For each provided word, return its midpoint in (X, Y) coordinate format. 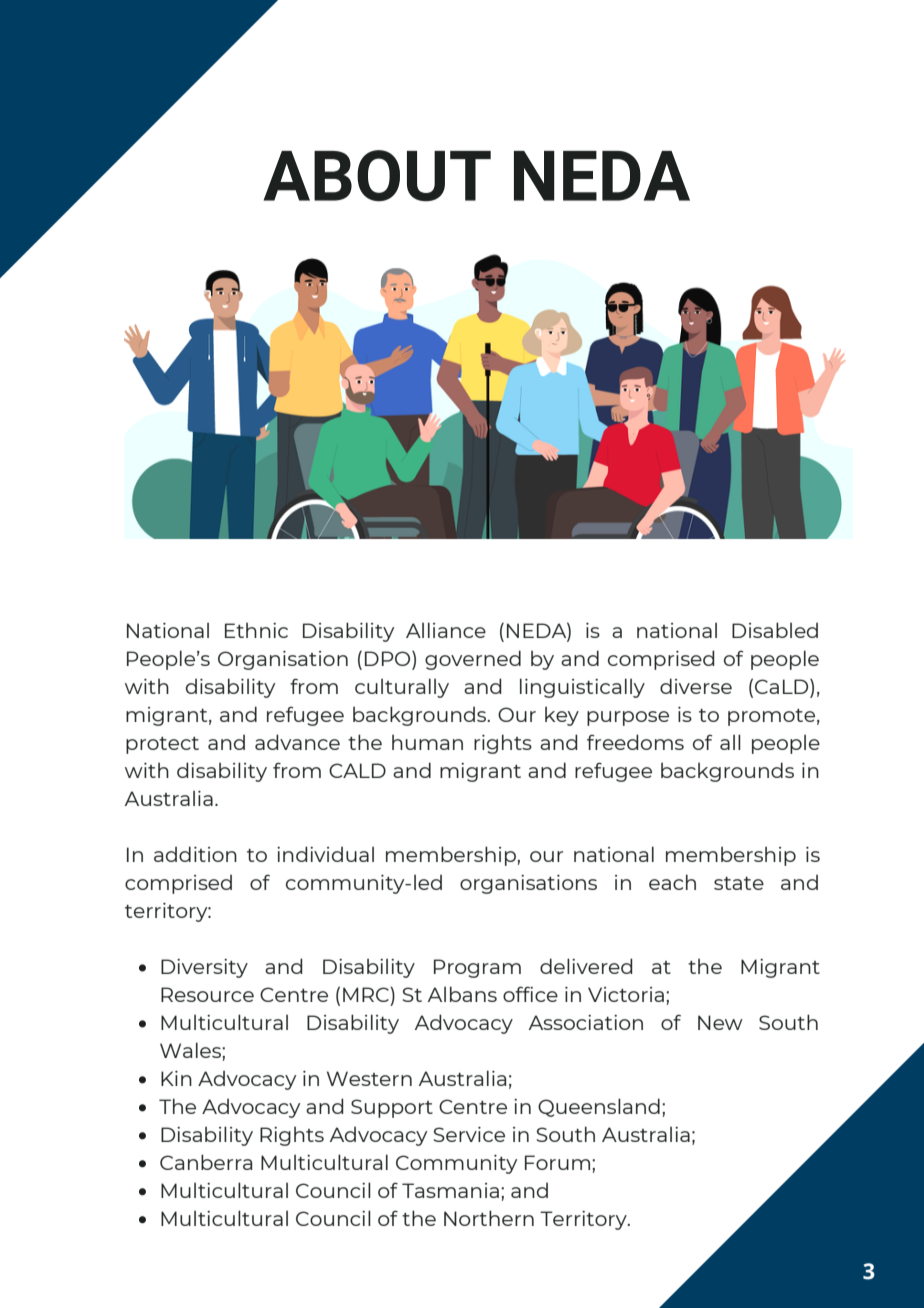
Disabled (775, 630)
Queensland (599, 1107)
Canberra (206, 1162)
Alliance (446, 630)
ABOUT (377, 175)
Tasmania (450, 1190)
